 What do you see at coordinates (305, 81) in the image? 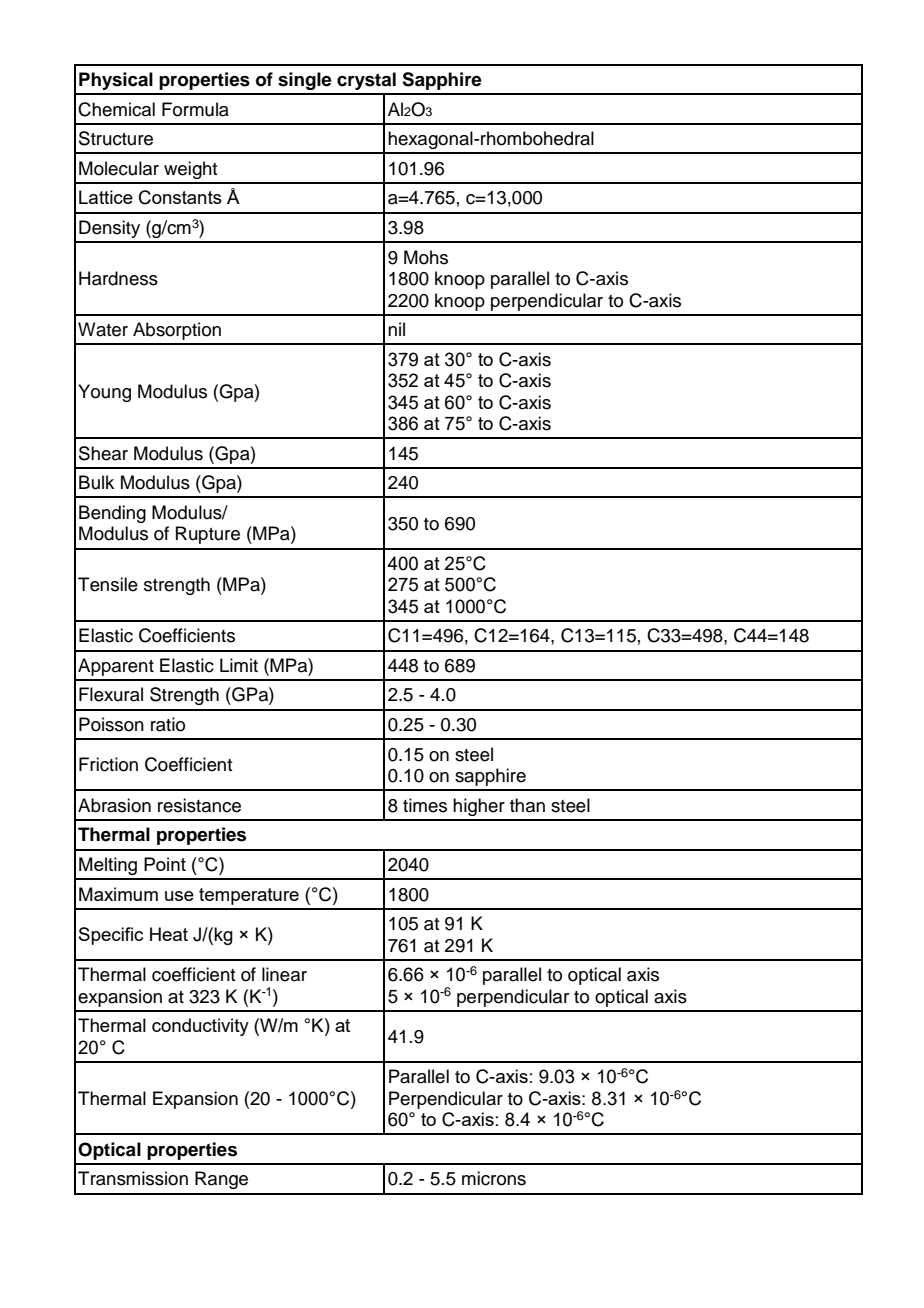
I see `single` at bounding box center [305, 81].
